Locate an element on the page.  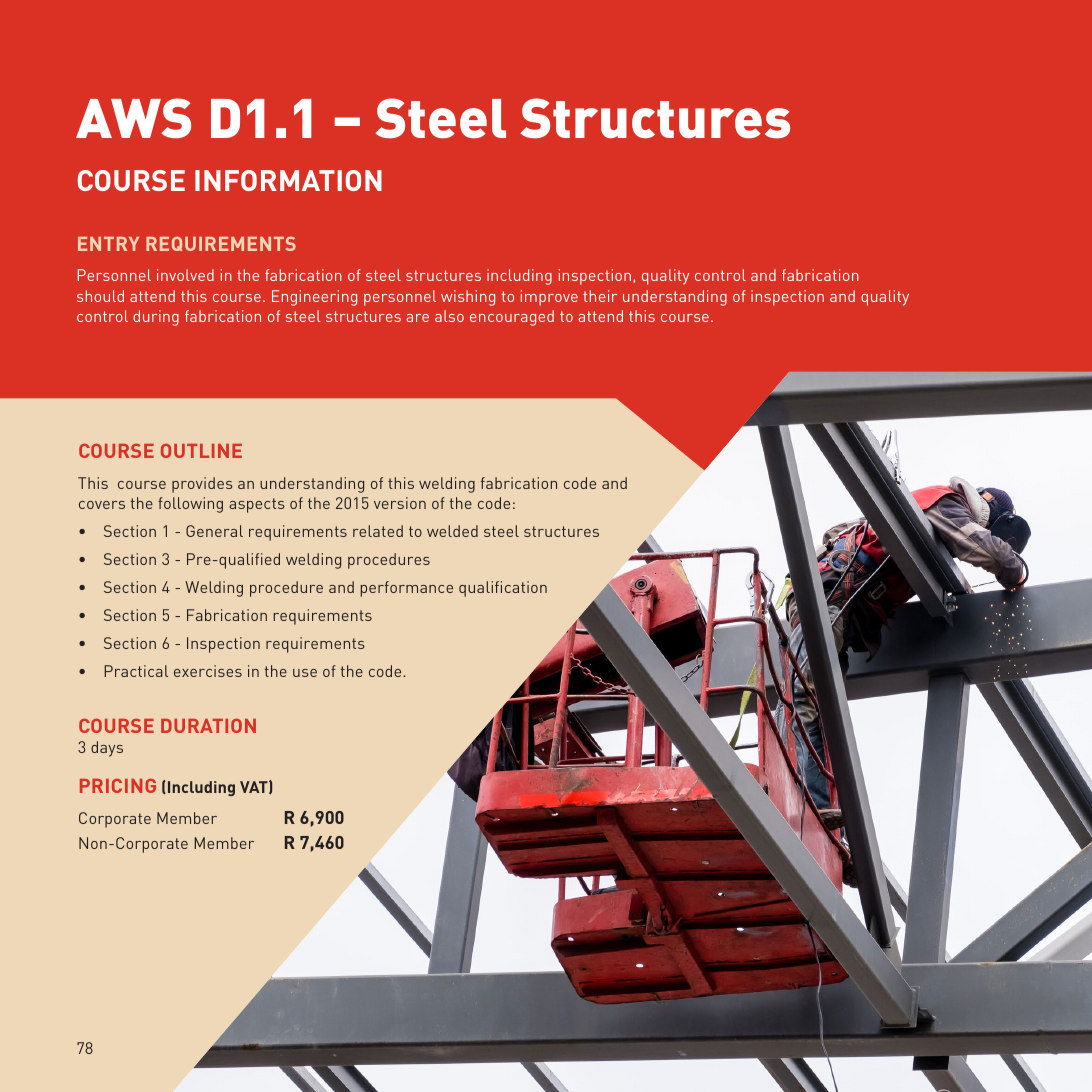
General is located at coordinates (214, 531).
